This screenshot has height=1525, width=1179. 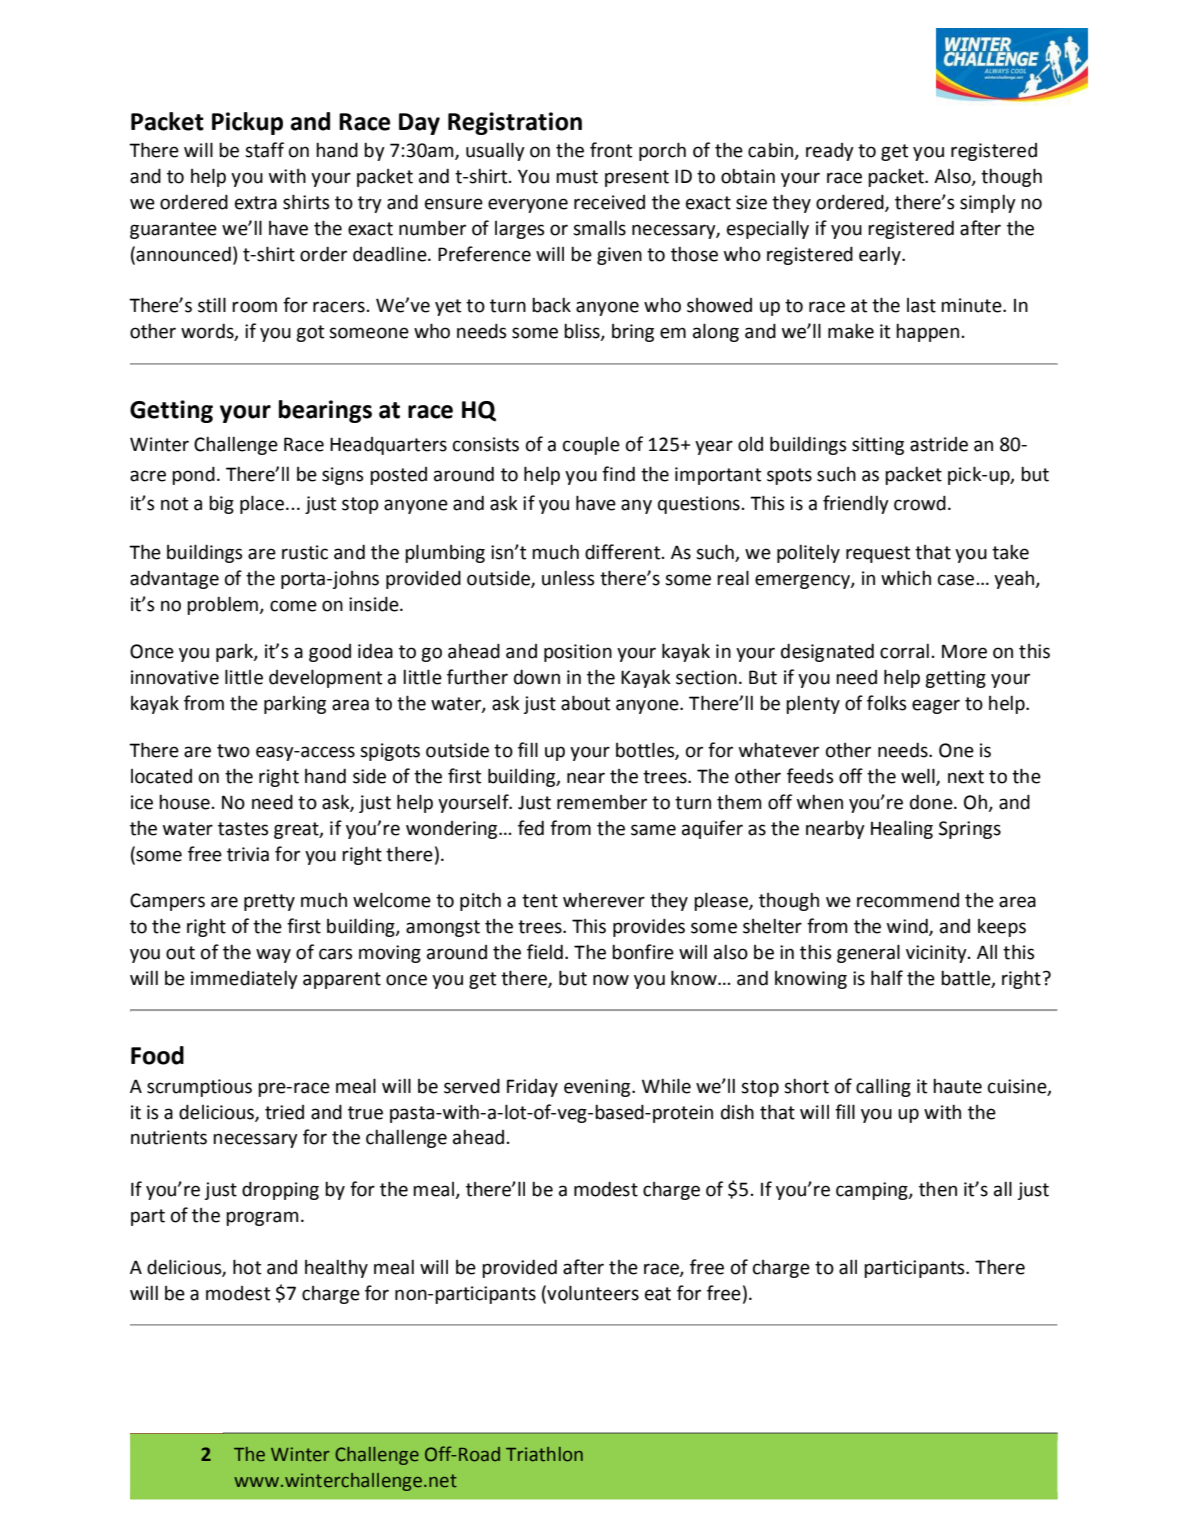 I want to click on remember, so click(x=602, y=802).
